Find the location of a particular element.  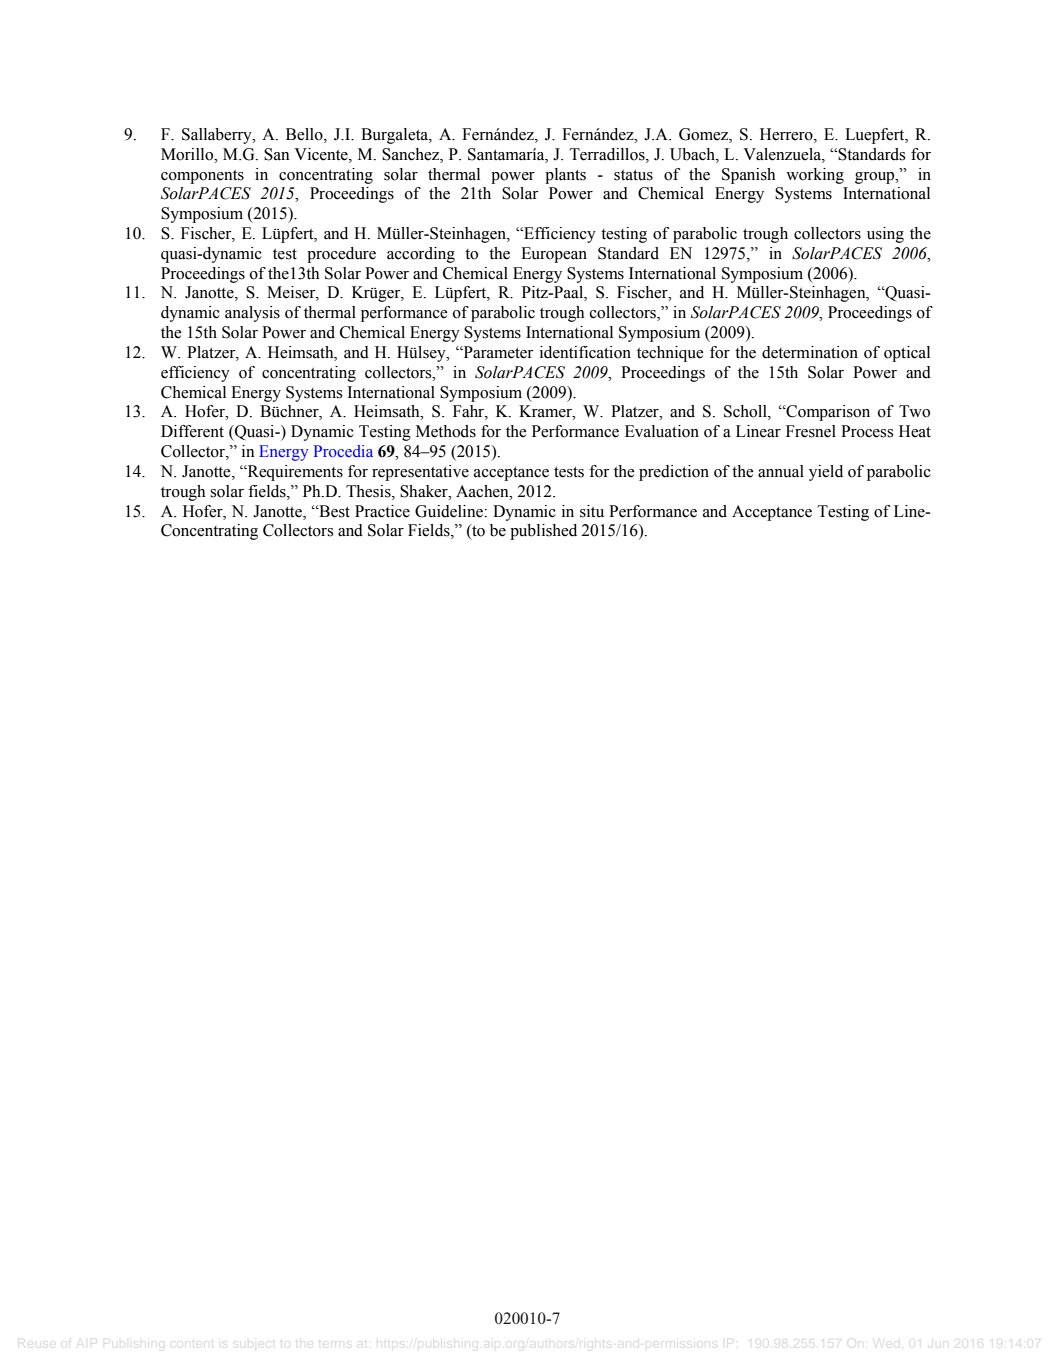

technique is located at coordinates (670, 354).
